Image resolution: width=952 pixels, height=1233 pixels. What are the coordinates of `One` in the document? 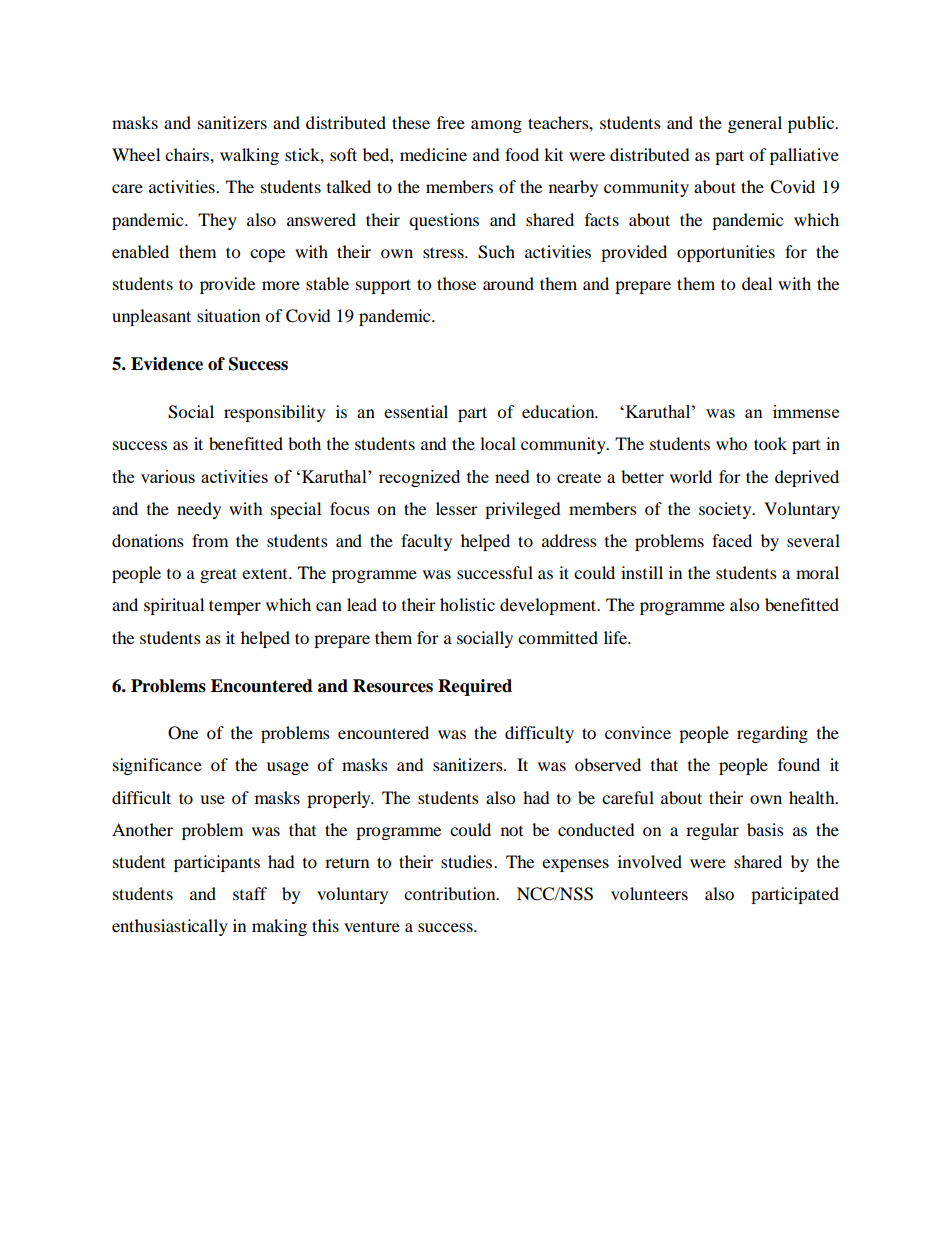 It's located at (183, 733).
